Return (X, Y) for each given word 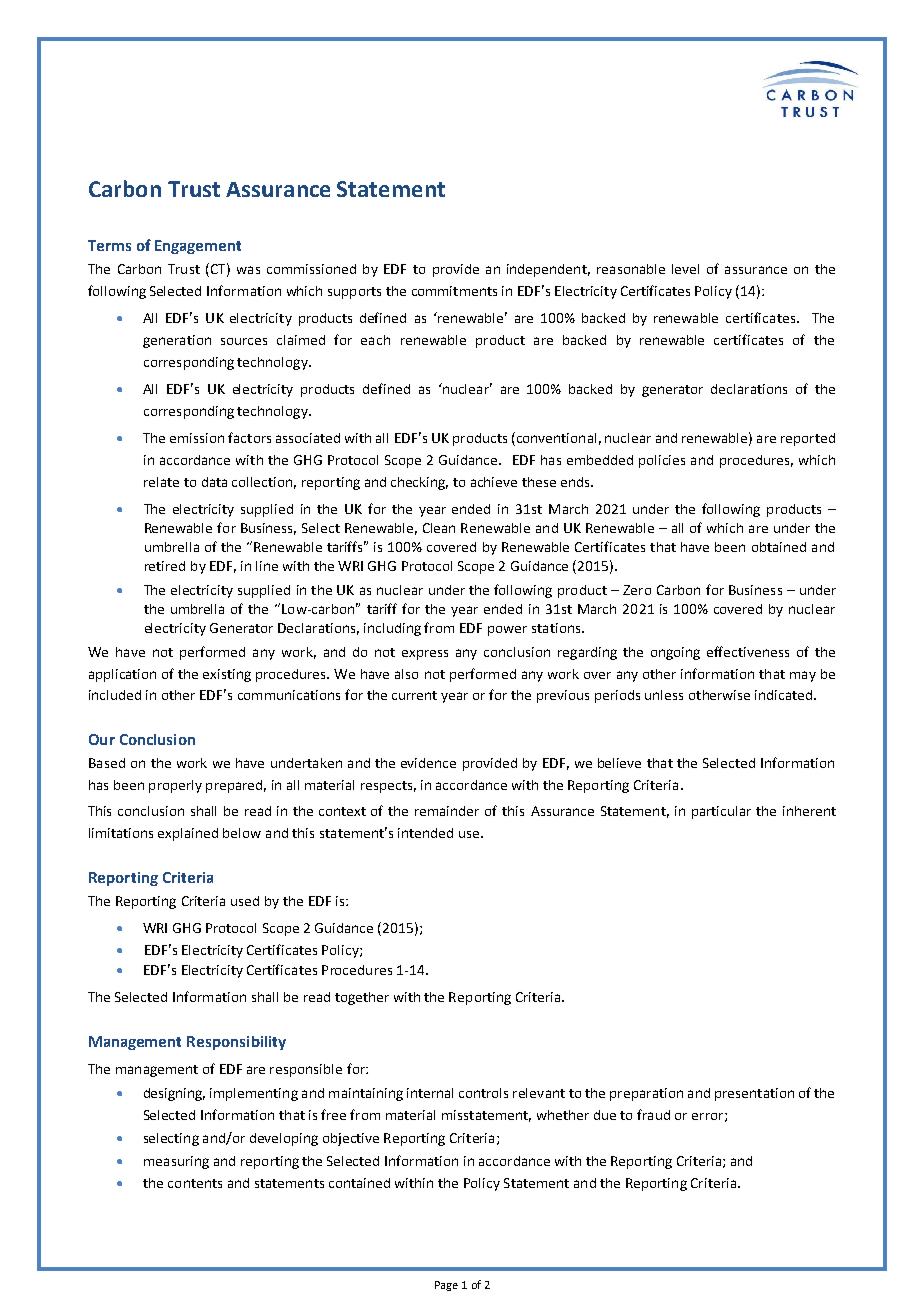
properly (175, 786)
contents (195, 1183)
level (685, 269)
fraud (653, 1114)
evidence (428, 763)
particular (721, 812)
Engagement (198, 247)
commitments (454, 291)
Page (446, 1286)
